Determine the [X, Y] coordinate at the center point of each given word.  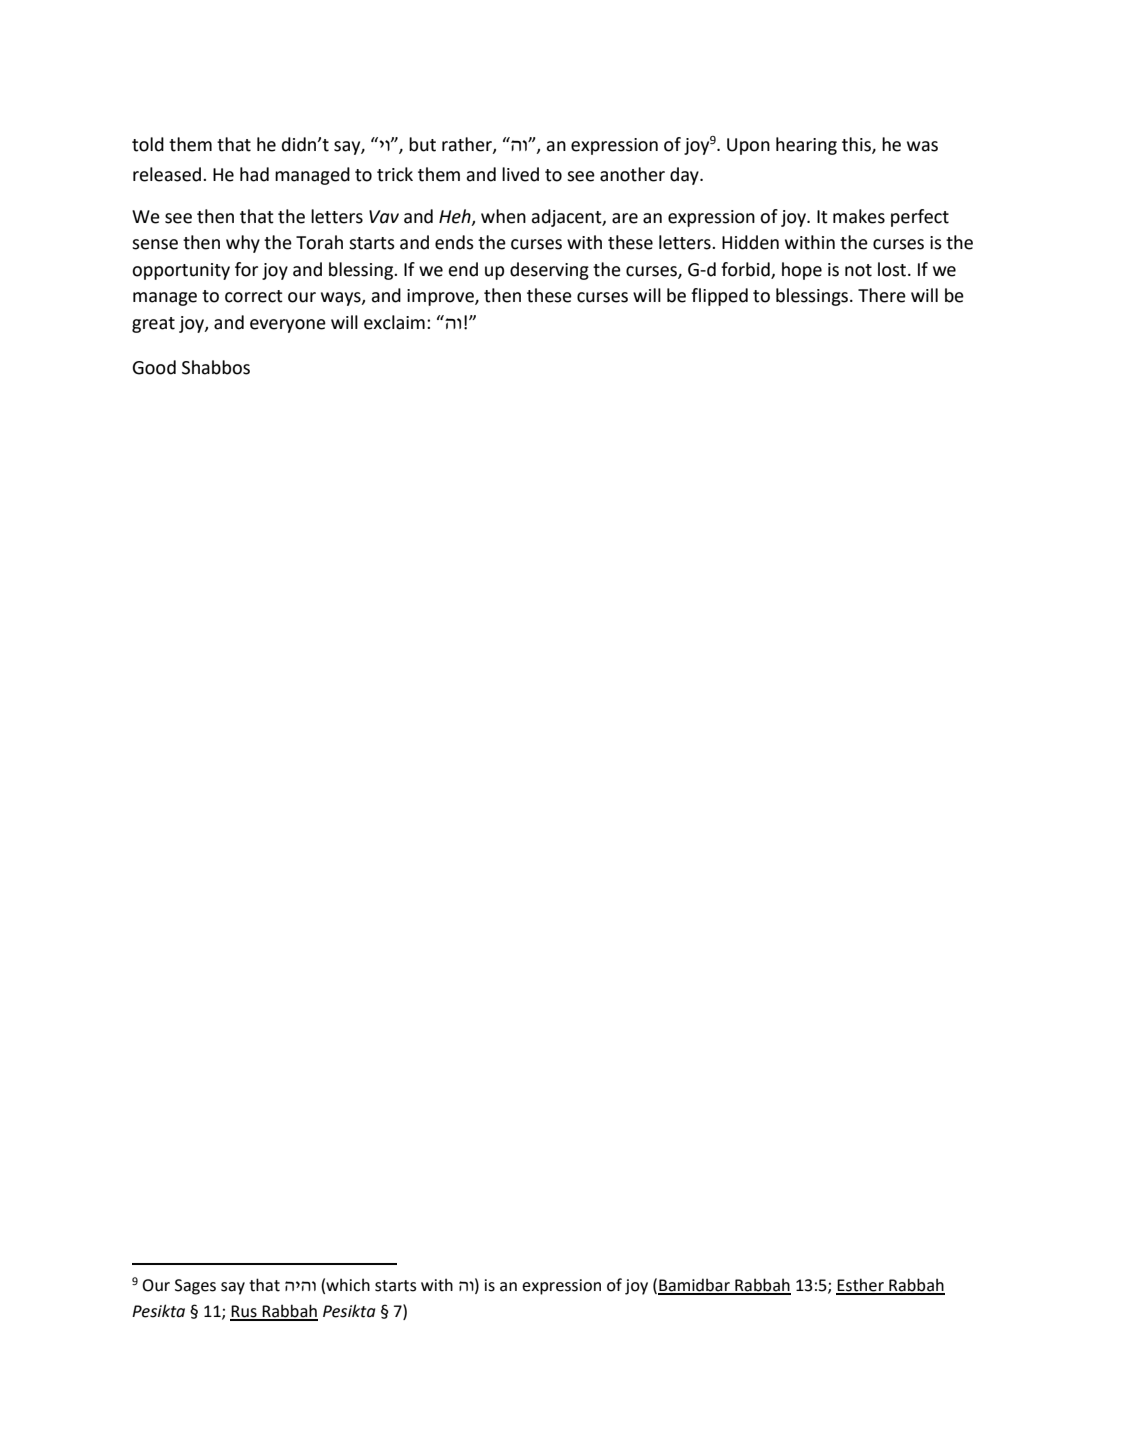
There [882, 295]
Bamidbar [695, 1286]
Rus [244, 1312]
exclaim [394, 322]
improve [441, 297]
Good [154, 367]
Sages [195, 1287]
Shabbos [216, 367]
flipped [719, 297]
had [254, 174]
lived [520, 174]
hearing [806, 146]
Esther [861, 1286]
